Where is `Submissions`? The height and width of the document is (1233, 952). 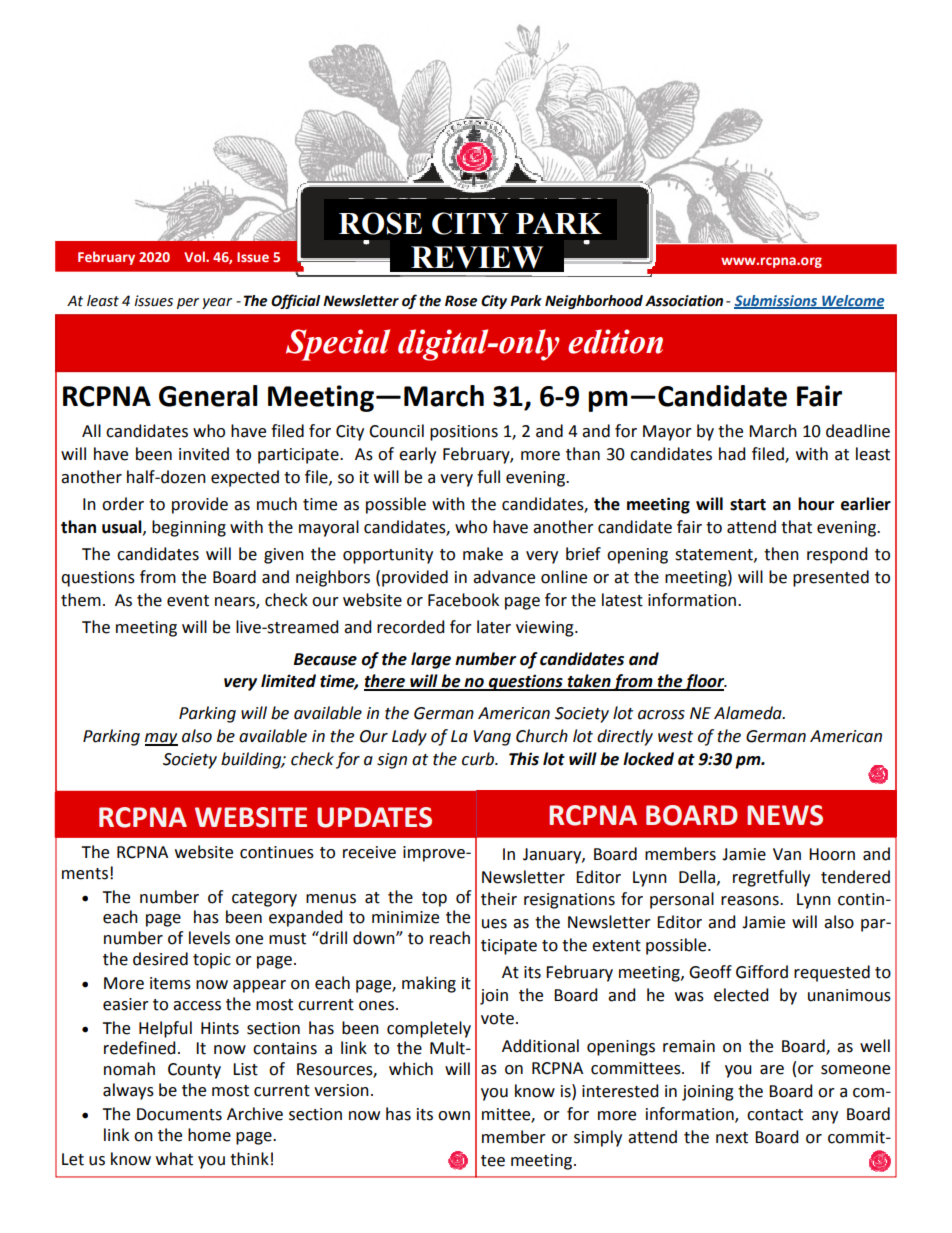
Submissions is located at coordinates (777, 301).
